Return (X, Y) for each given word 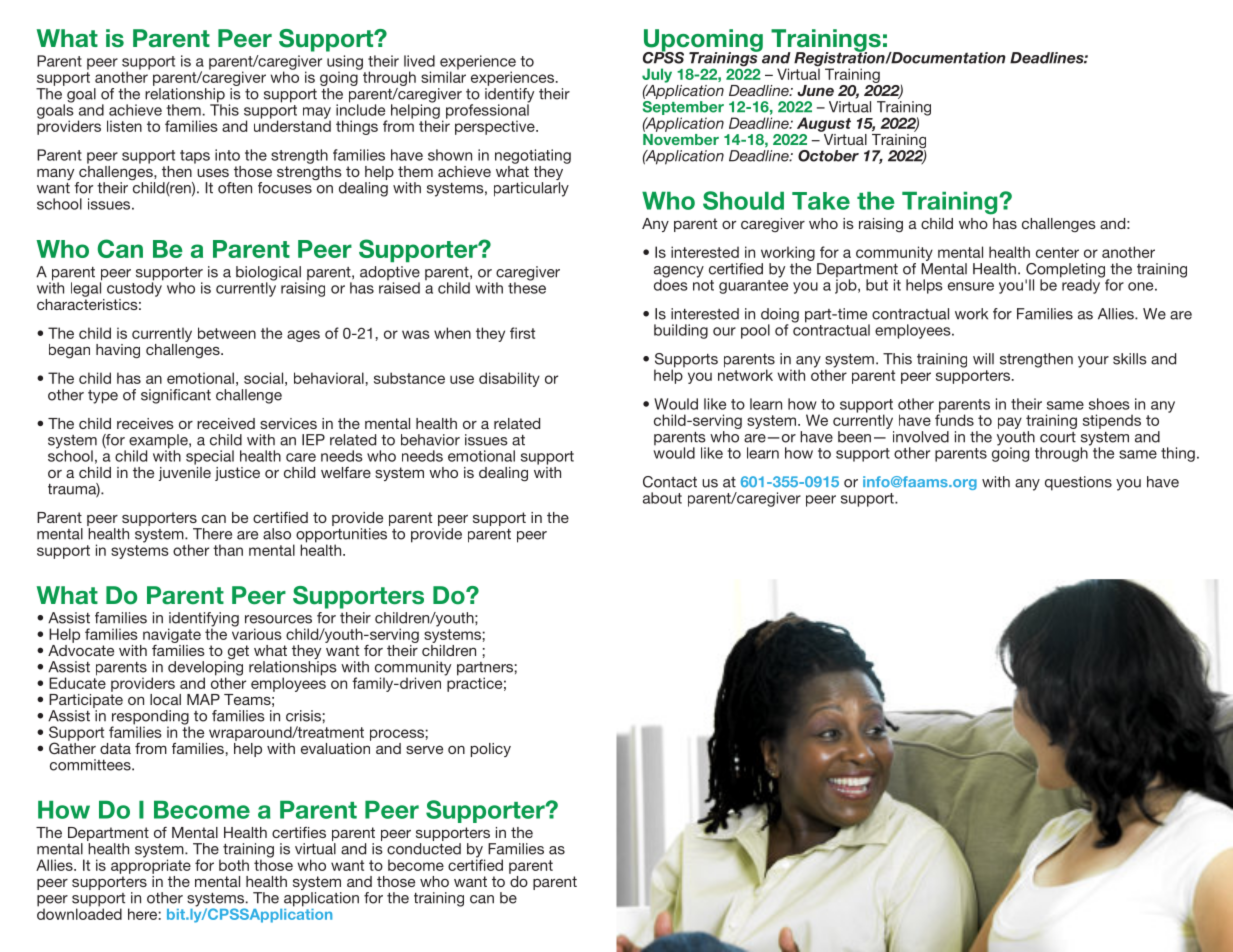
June (815, 90)
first (522, 333)
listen (124, 126)
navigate (172, 635)
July (657, 76)
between (227, 333)
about (662, 498)
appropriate (151, 865)
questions (1078, 483)
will (983, 359)
